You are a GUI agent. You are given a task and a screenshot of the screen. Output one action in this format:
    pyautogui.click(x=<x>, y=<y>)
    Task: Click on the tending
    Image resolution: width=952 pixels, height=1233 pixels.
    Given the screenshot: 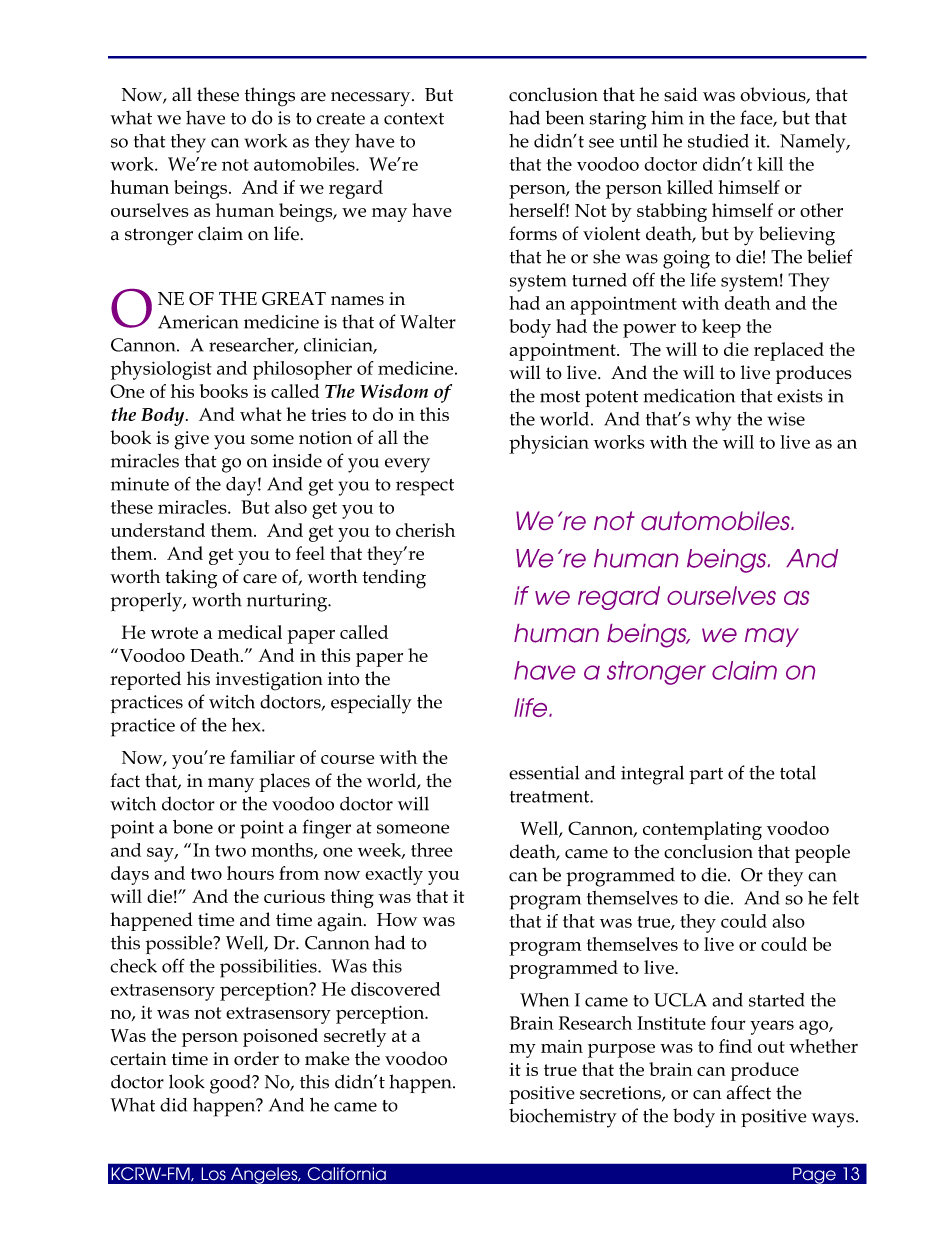 What is the action you would take?
    pyautogui.click(x=394, y=579)
